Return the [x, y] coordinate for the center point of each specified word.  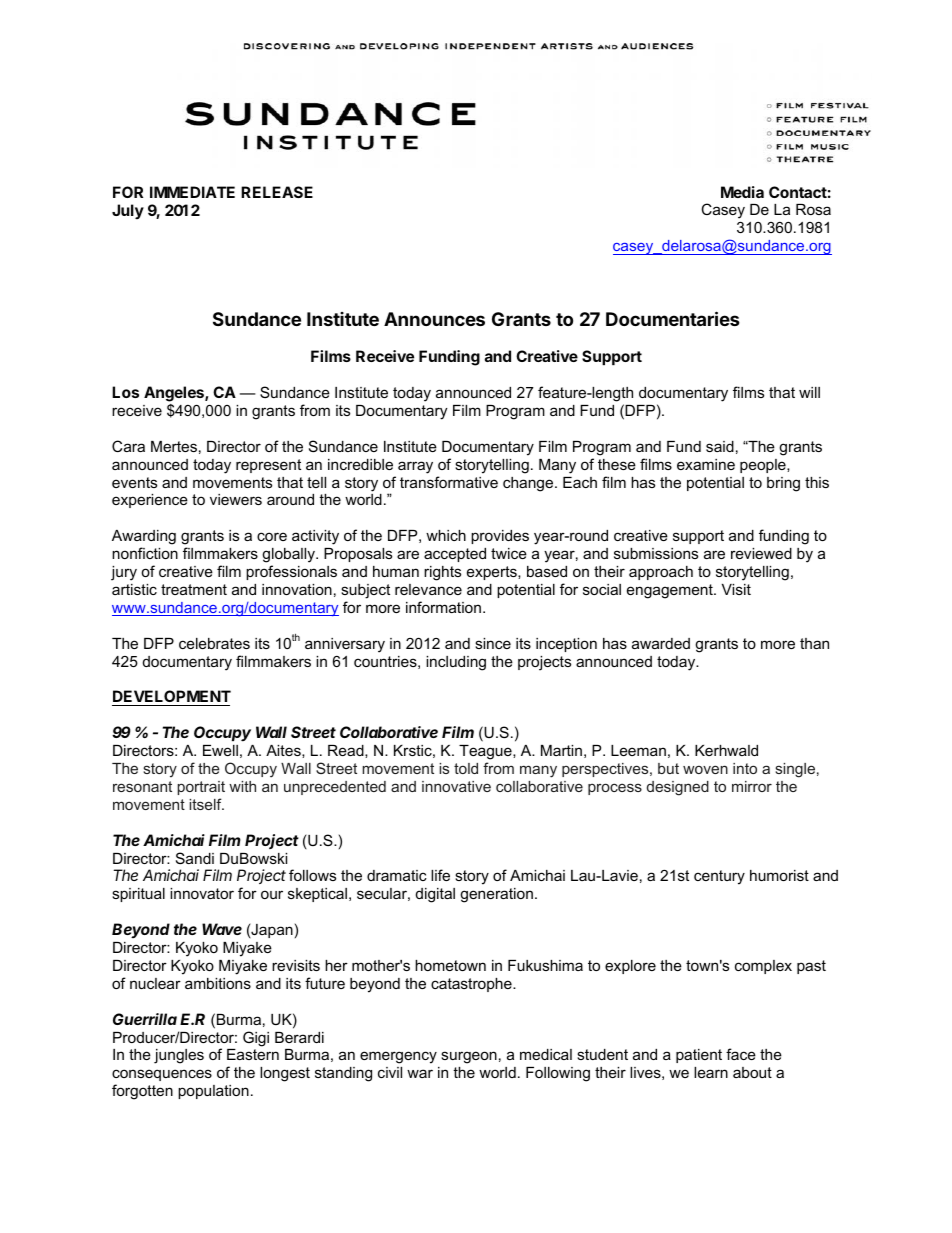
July [128, 211]
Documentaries [673, 318]
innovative [456, 786]
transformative [449, 482]
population [213, 1092]
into [745, 768]
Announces [434, 319]
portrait [201, 788]
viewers [236, 499]
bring [783, 484]
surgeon [469, 1057]
